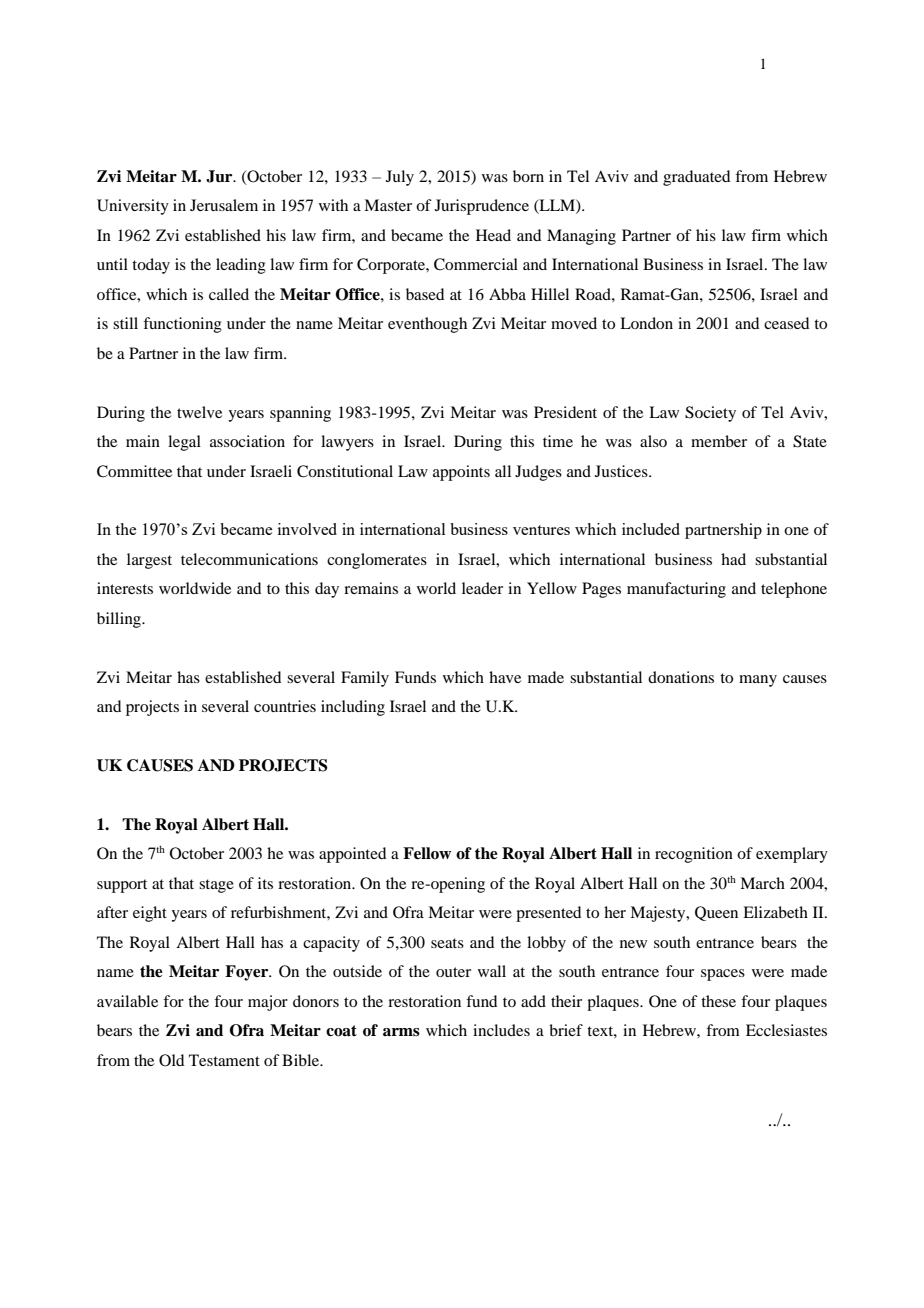 The height and width of the screenshot is (1308, 924). I want to click on Jurisprudence, so click(482, 207).
